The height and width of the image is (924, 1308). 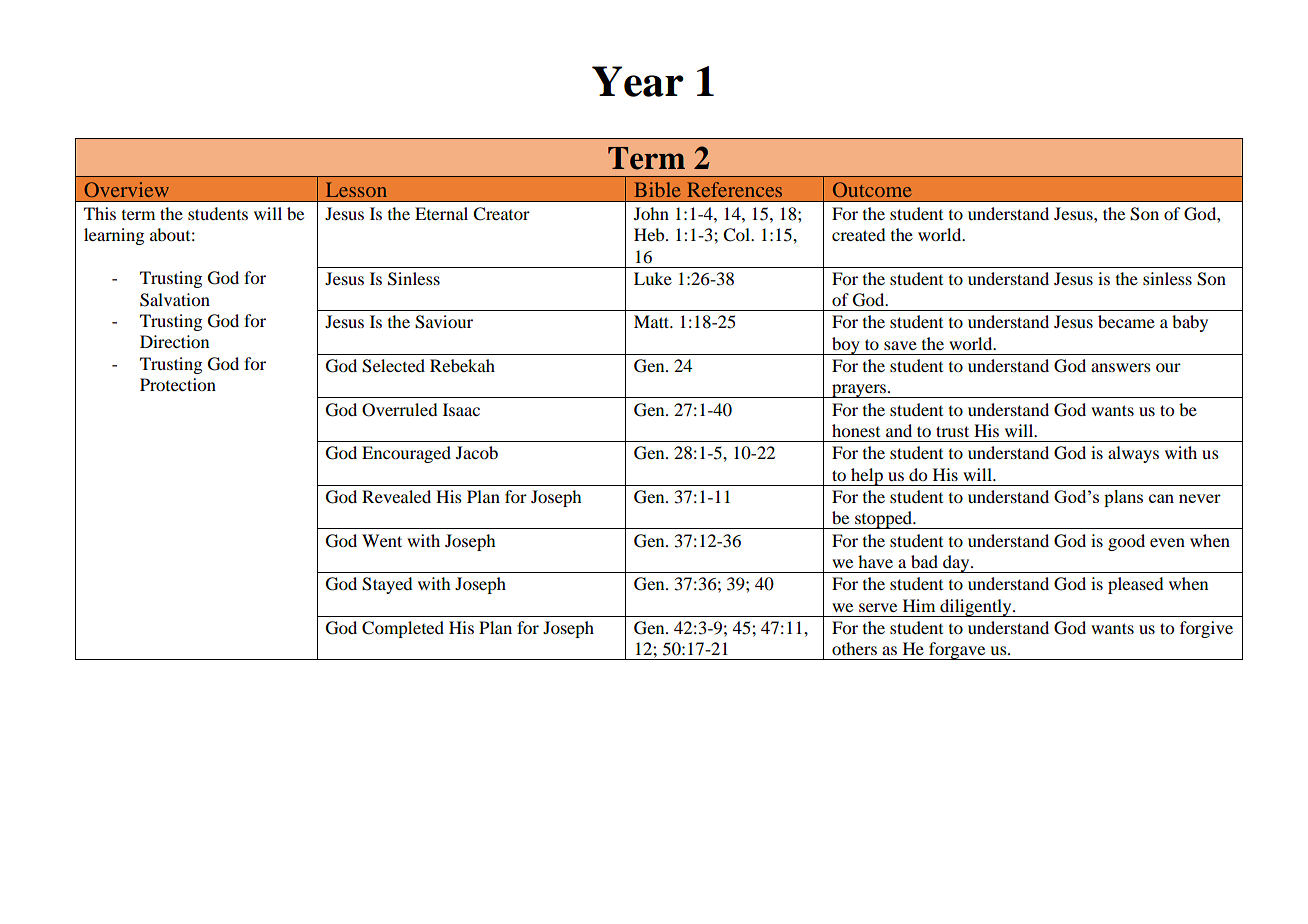 I want to click on others, so click(x=854, y=648).
